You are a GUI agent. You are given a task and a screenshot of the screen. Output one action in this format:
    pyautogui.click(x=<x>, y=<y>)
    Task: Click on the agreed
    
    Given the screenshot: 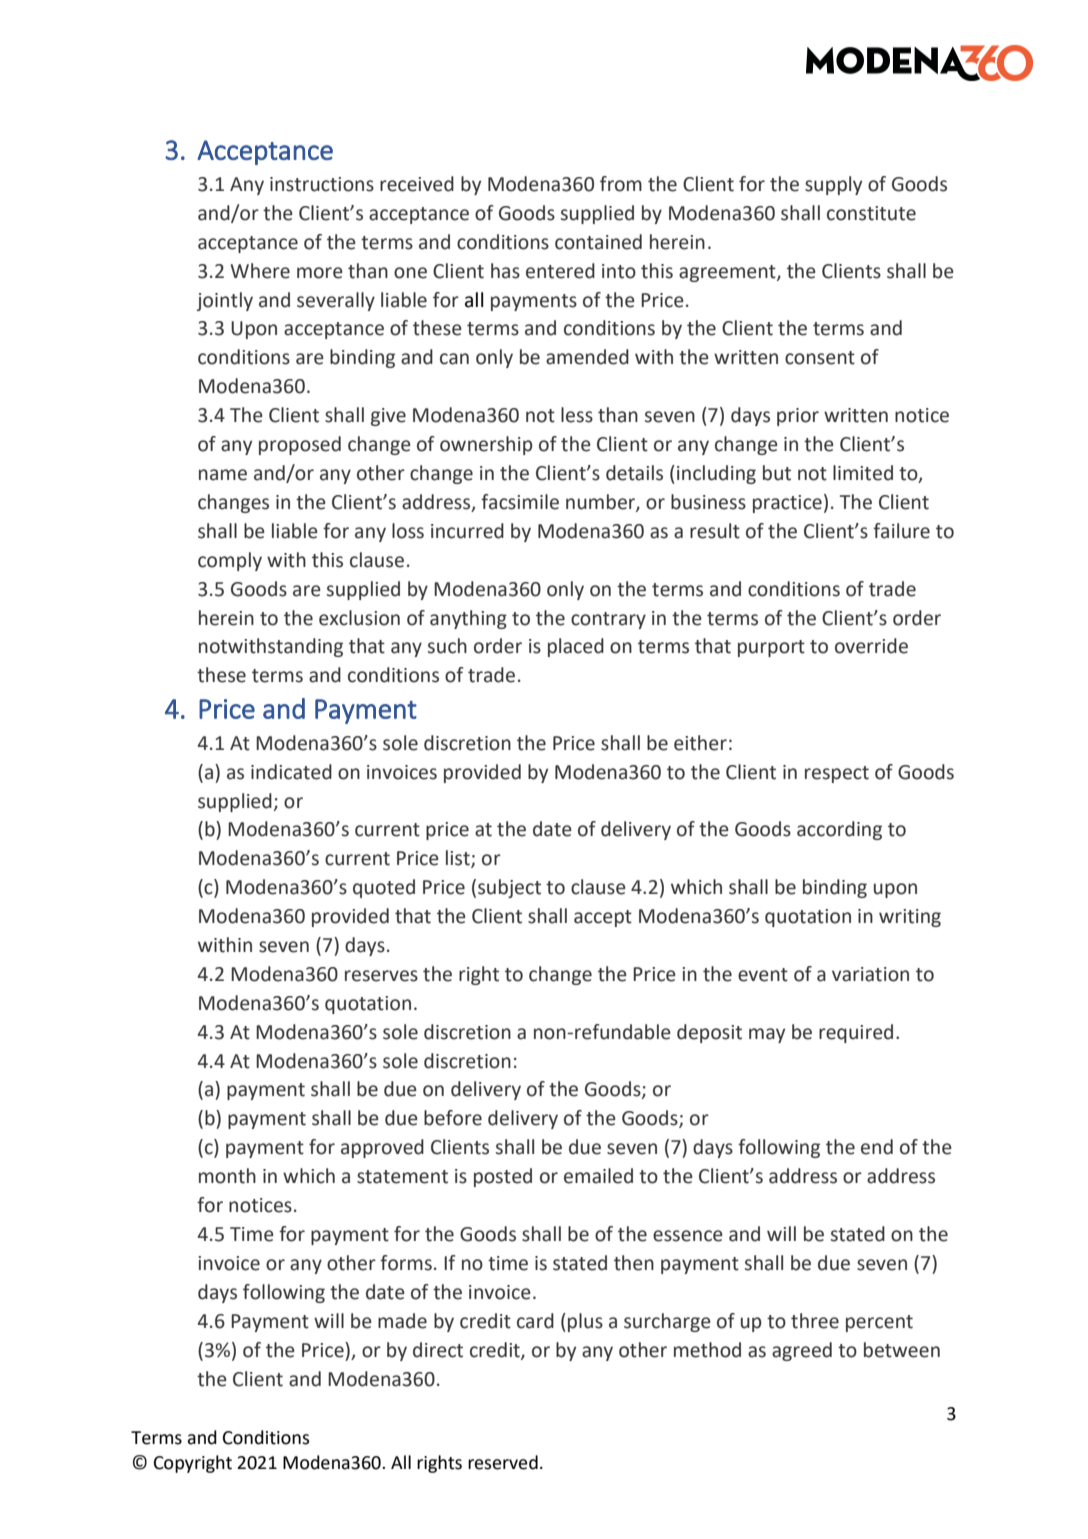 What is the action you would take?
    pyautogui.click(x=802, y=1351)
